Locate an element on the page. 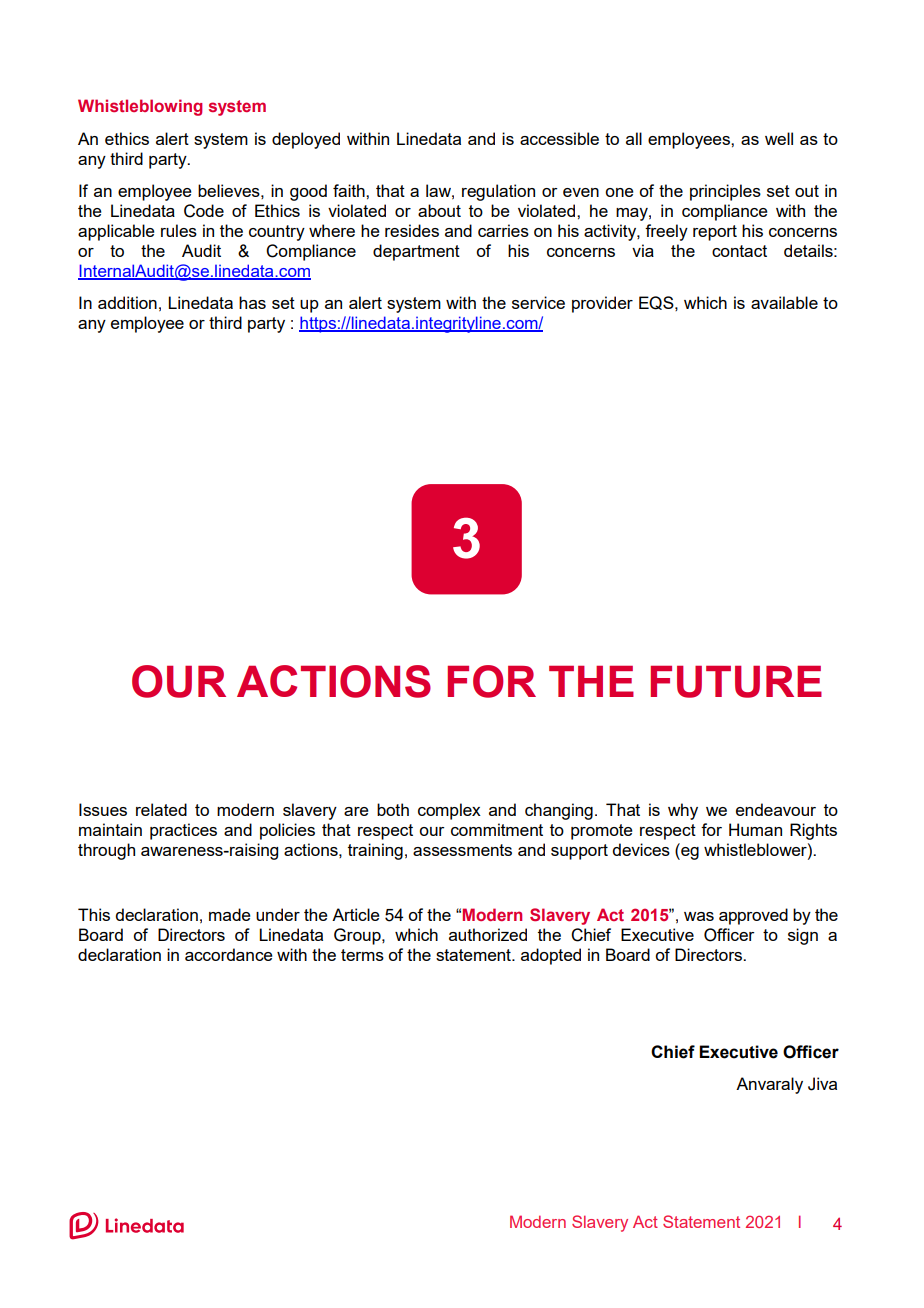 Image resolution: width=924 pixels, height=1308 pixels. well is located at coordinates (779, 138).
